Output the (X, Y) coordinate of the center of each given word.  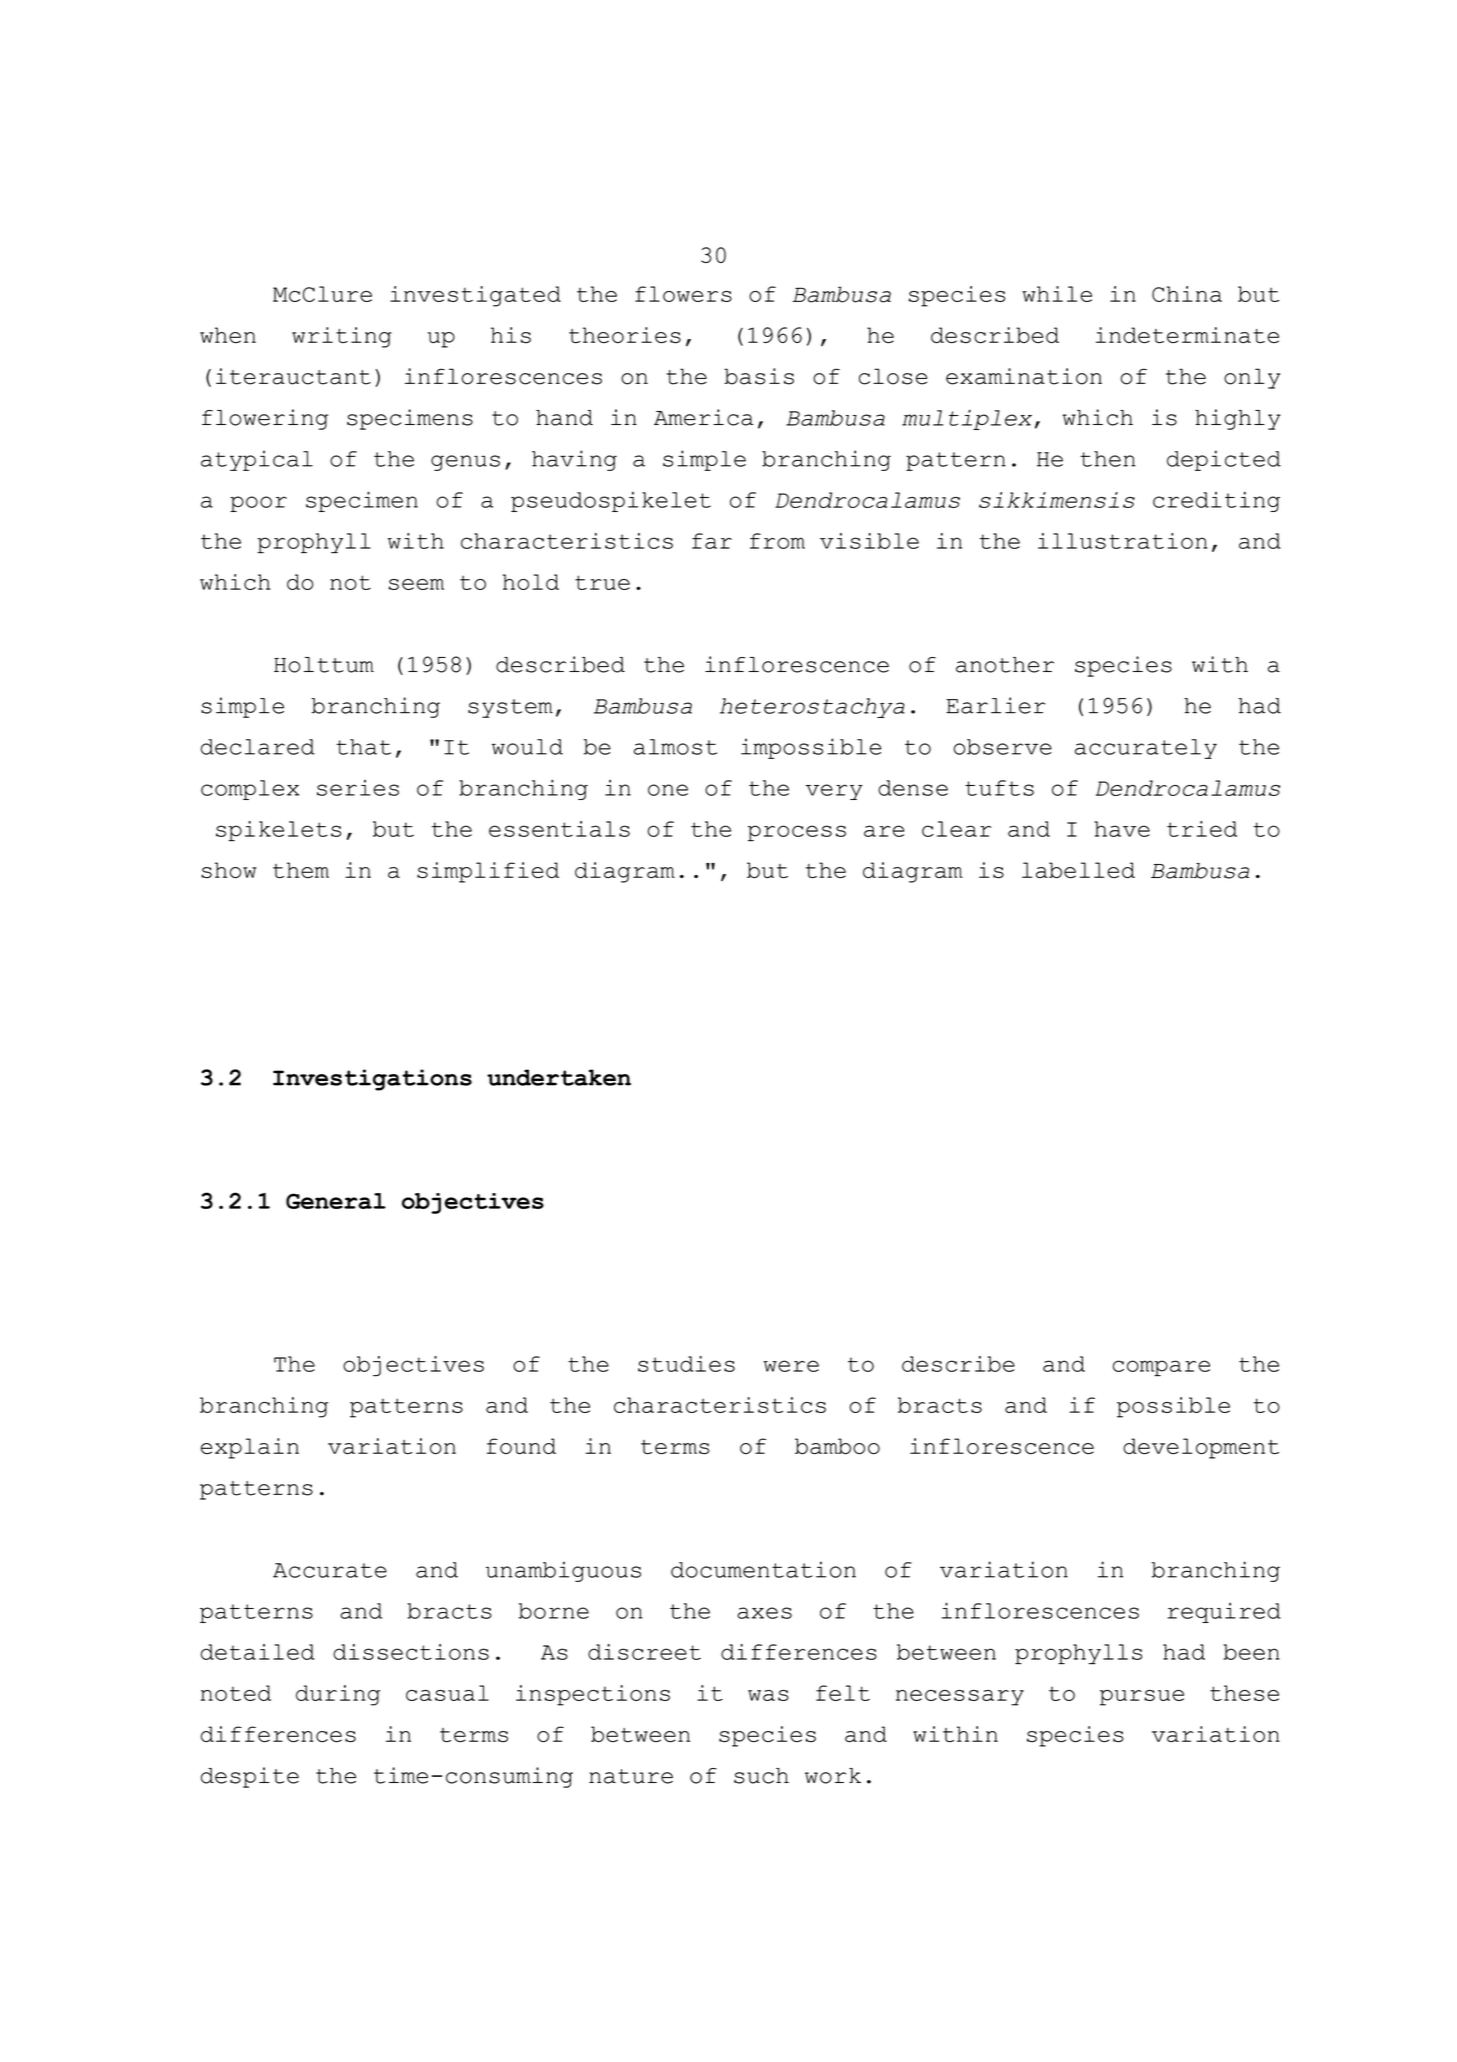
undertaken (559, 1077)
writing (342, 337)
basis (759, 376)
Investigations (372, 1080)
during (338, 1695)
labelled (1078, 870)
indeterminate (1187, 335)
